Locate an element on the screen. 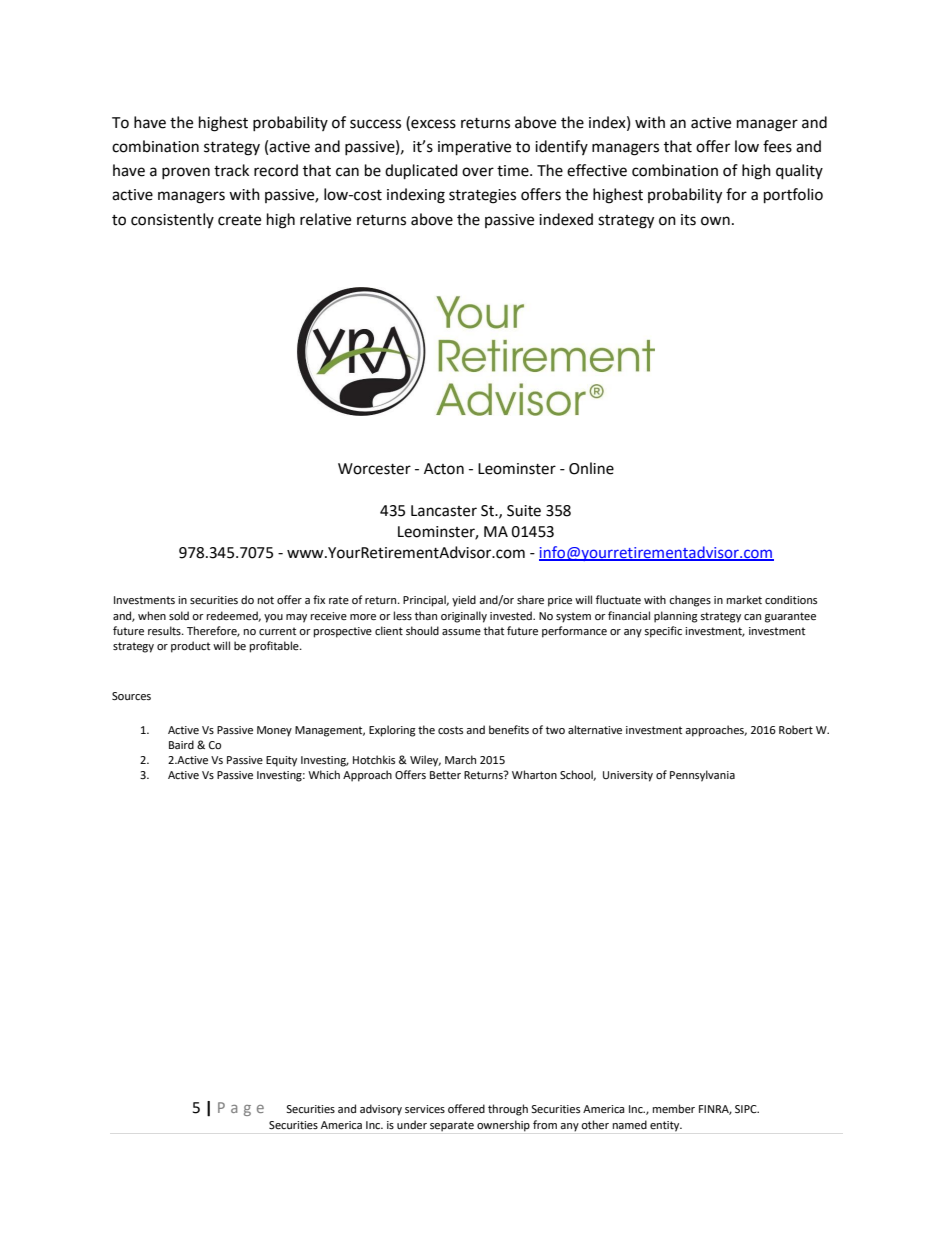 The width and height of the screenshot is (952, 1233). imperative is located at coordinates (474, 148).
